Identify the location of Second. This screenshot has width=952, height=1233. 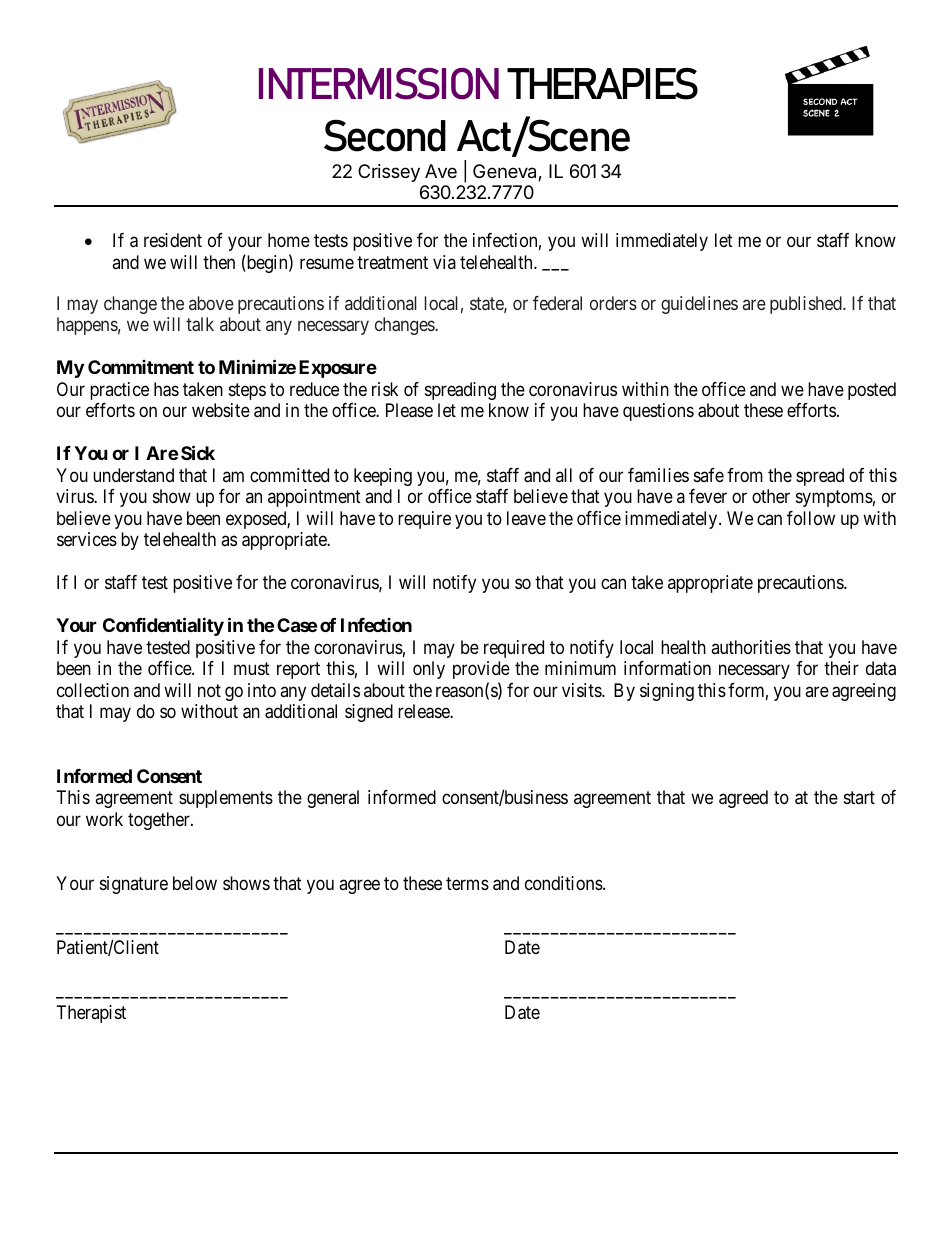
(385, 135).
